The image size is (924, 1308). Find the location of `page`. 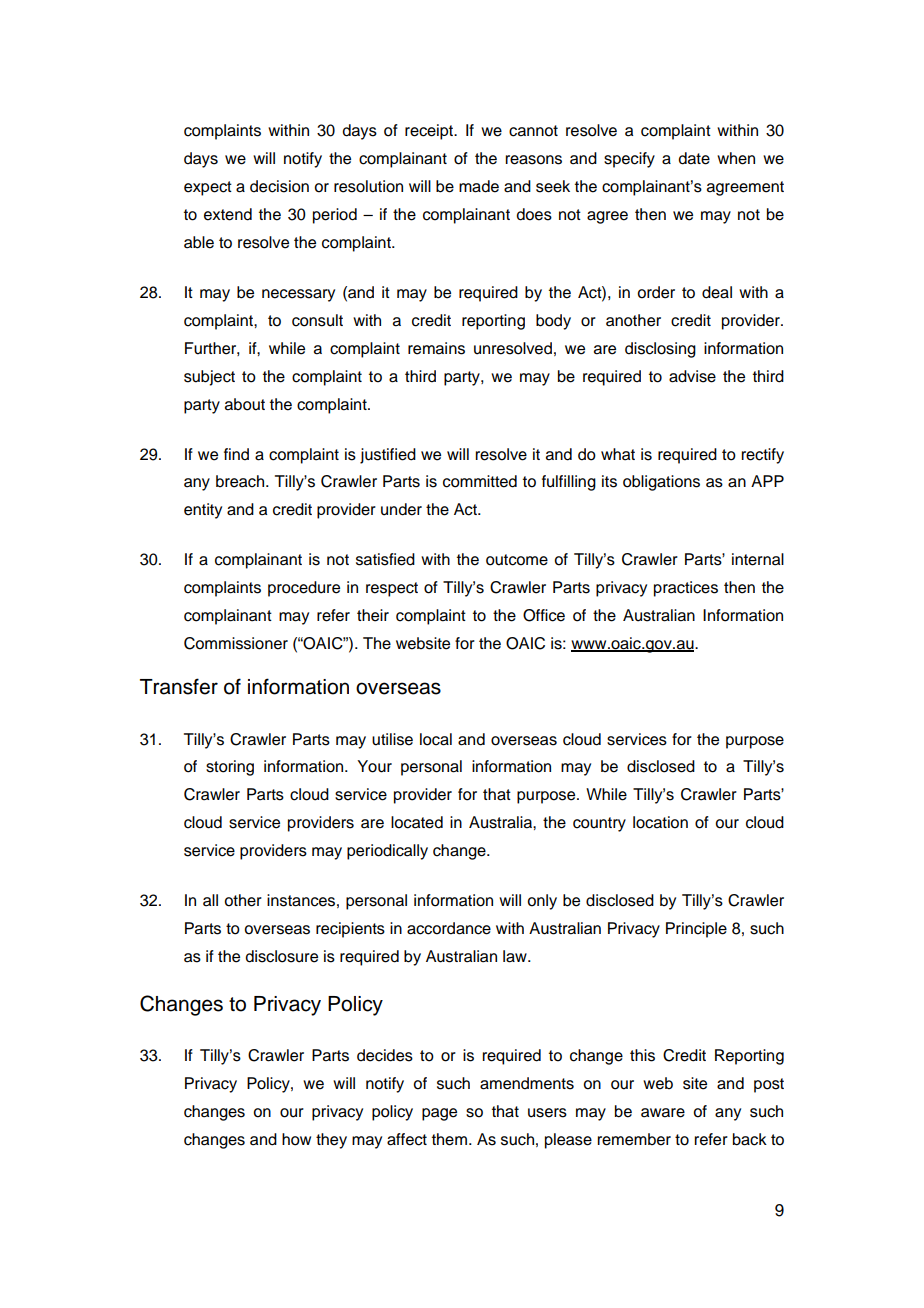

page is located at coordinates (439, 1114).
